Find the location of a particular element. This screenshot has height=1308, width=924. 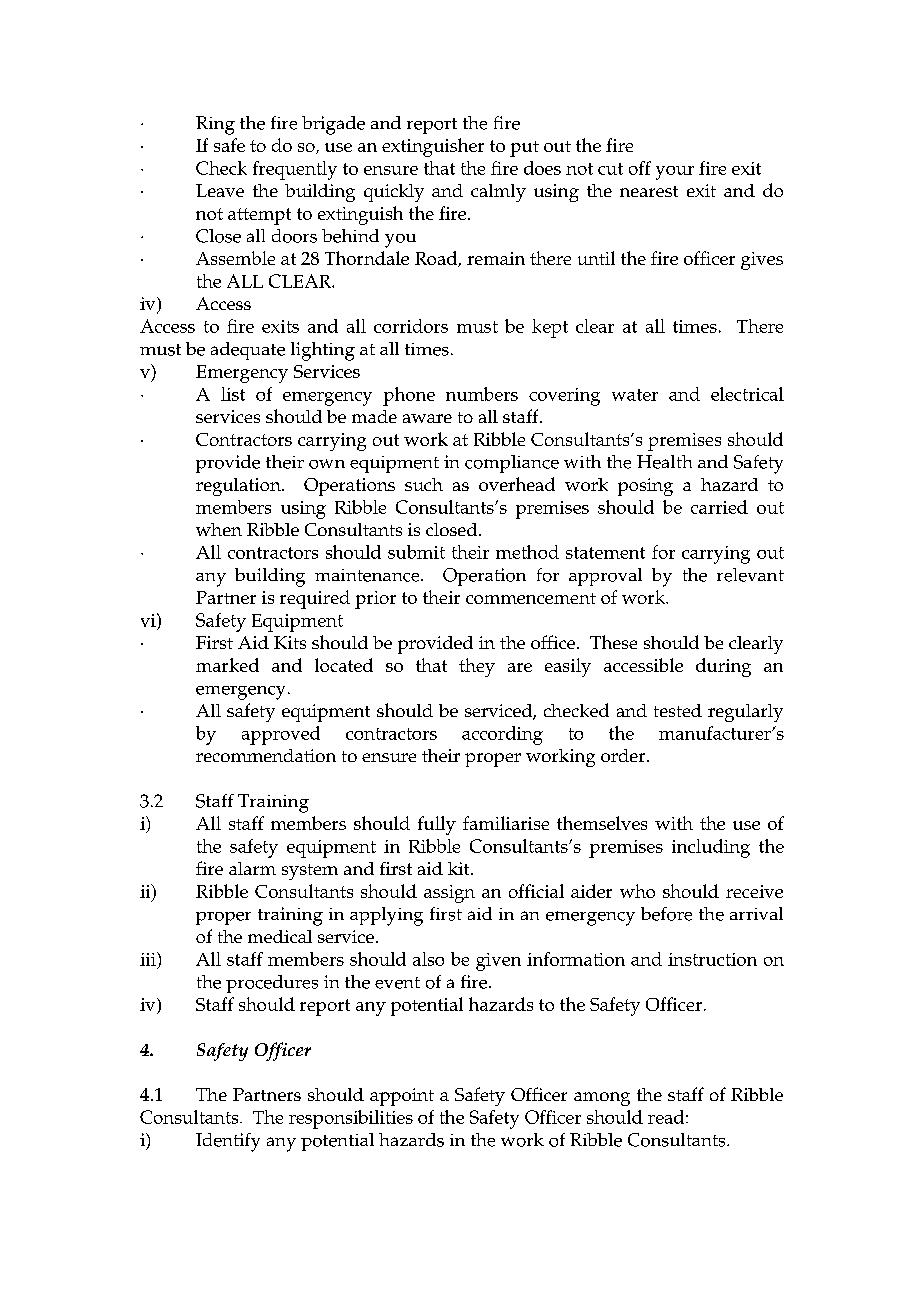

Identify is located at coordinates (228, 1142).
